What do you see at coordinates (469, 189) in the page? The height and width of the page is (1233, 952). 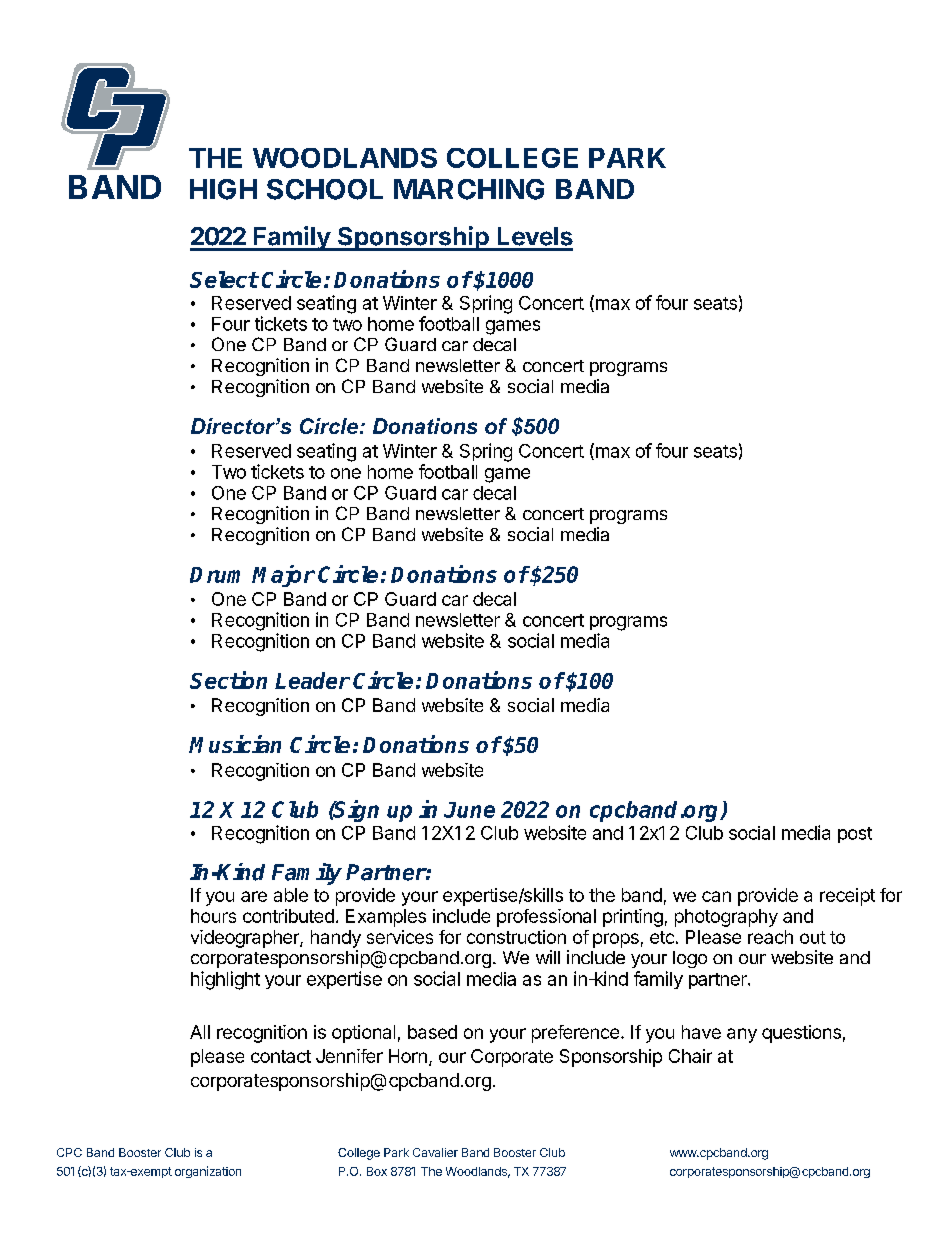 I see `MARCHING` at bounding box center [469, 189].
